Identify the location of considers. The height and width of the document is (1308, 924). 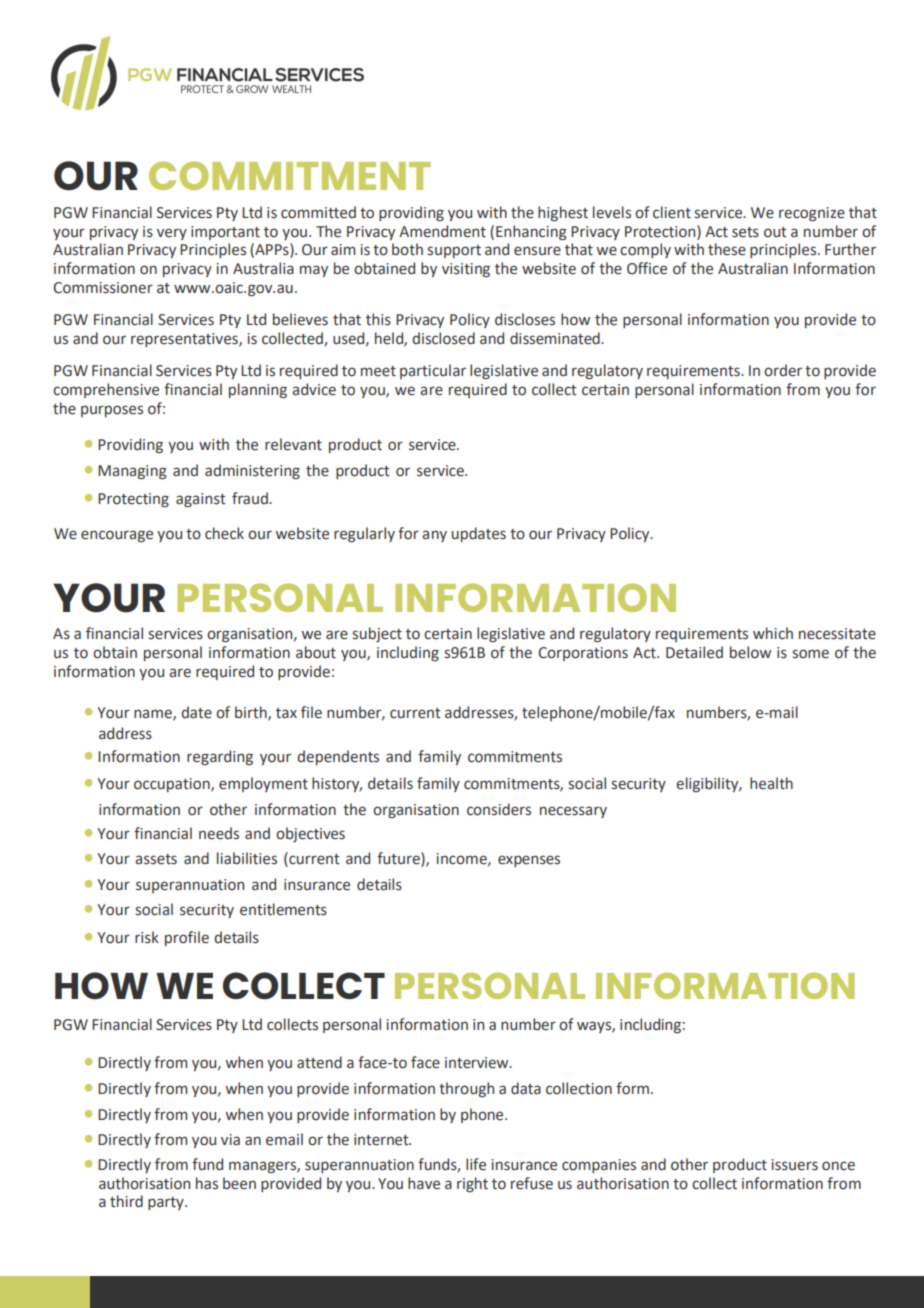
(499, 809).
